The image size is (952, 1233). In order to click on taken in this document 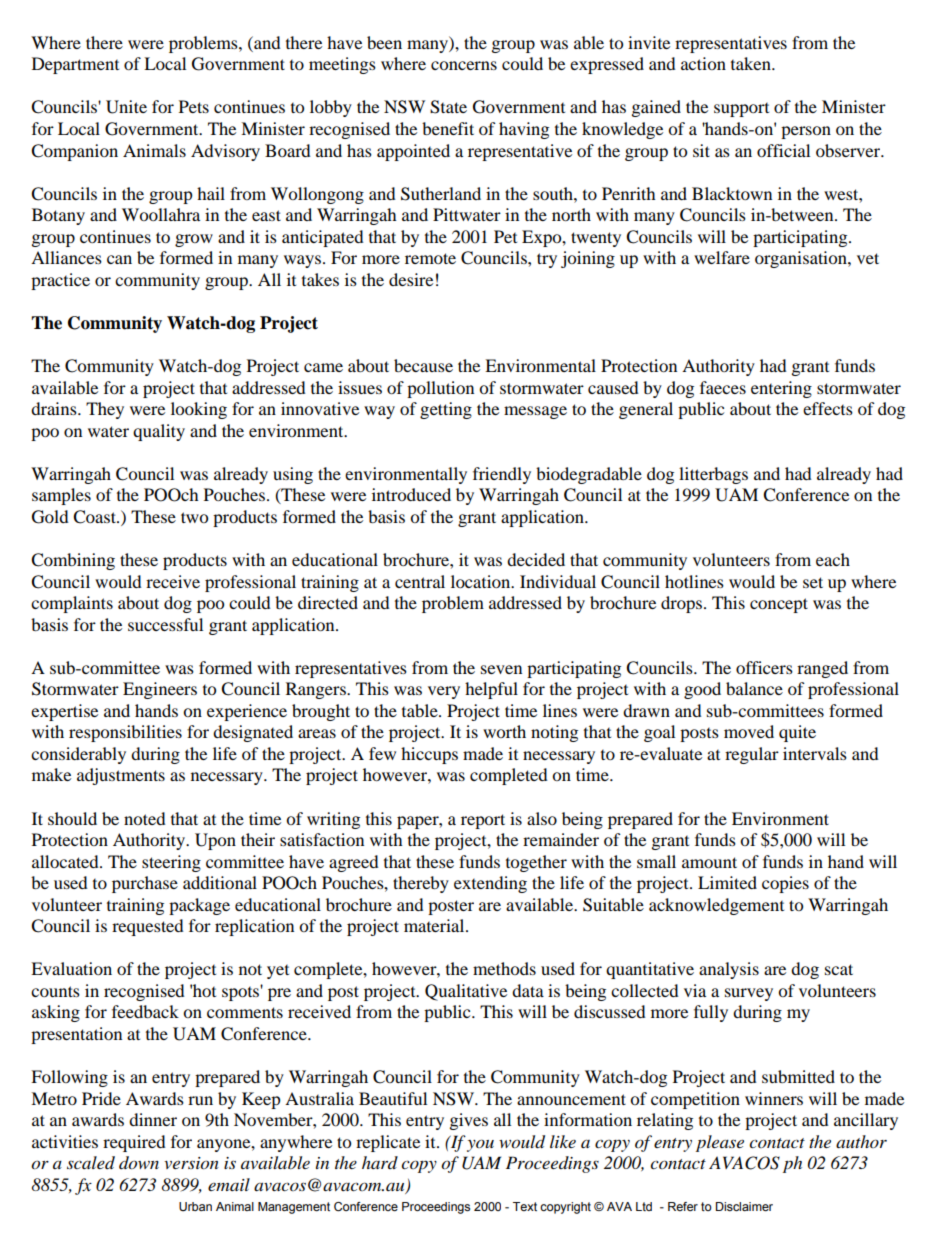, I will do `click(752, 63)`.
